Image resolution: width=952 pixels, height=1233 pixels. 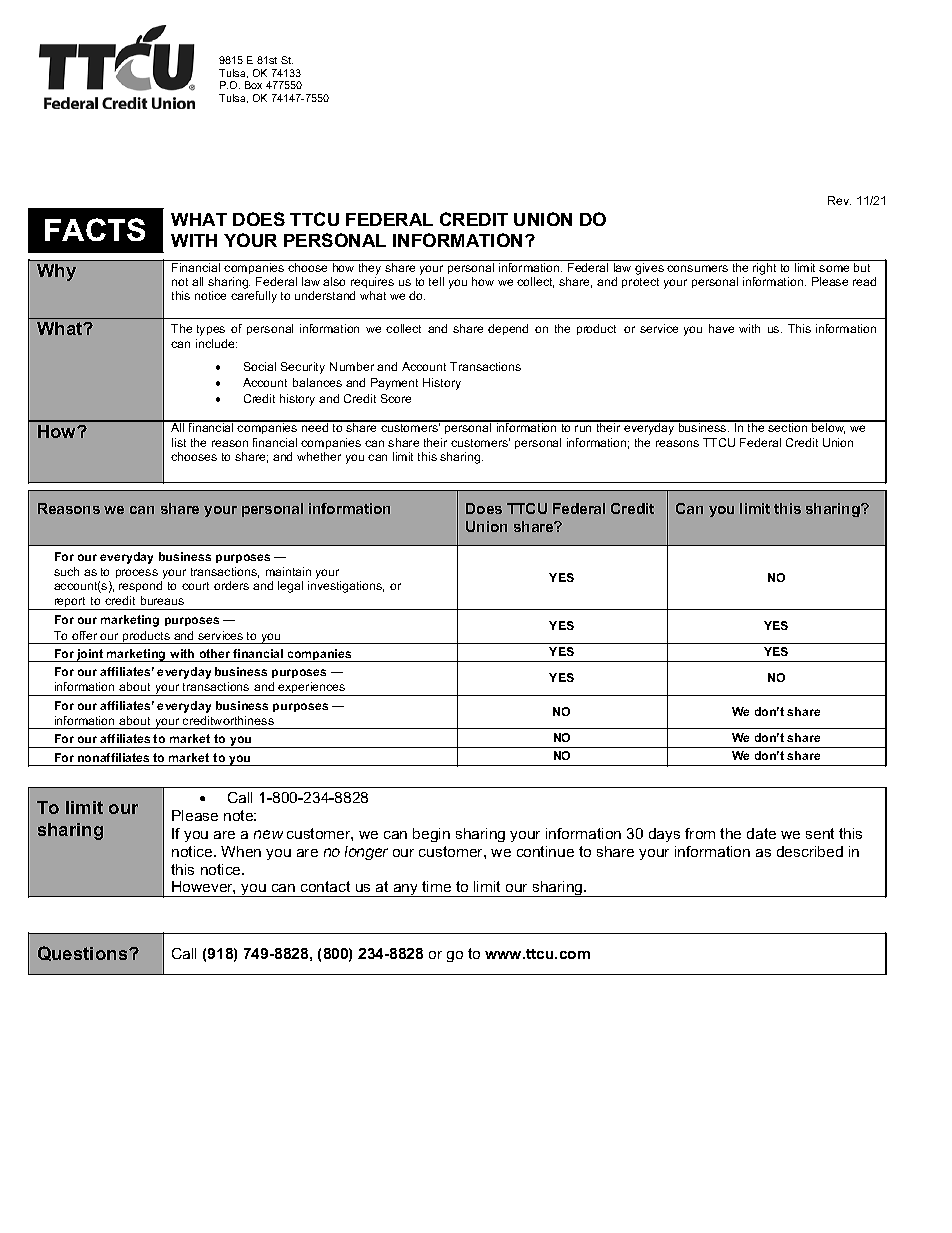 What do you see at coordinates (436, 886) in the page?
I see `time` at bounding box center [436, 886].
